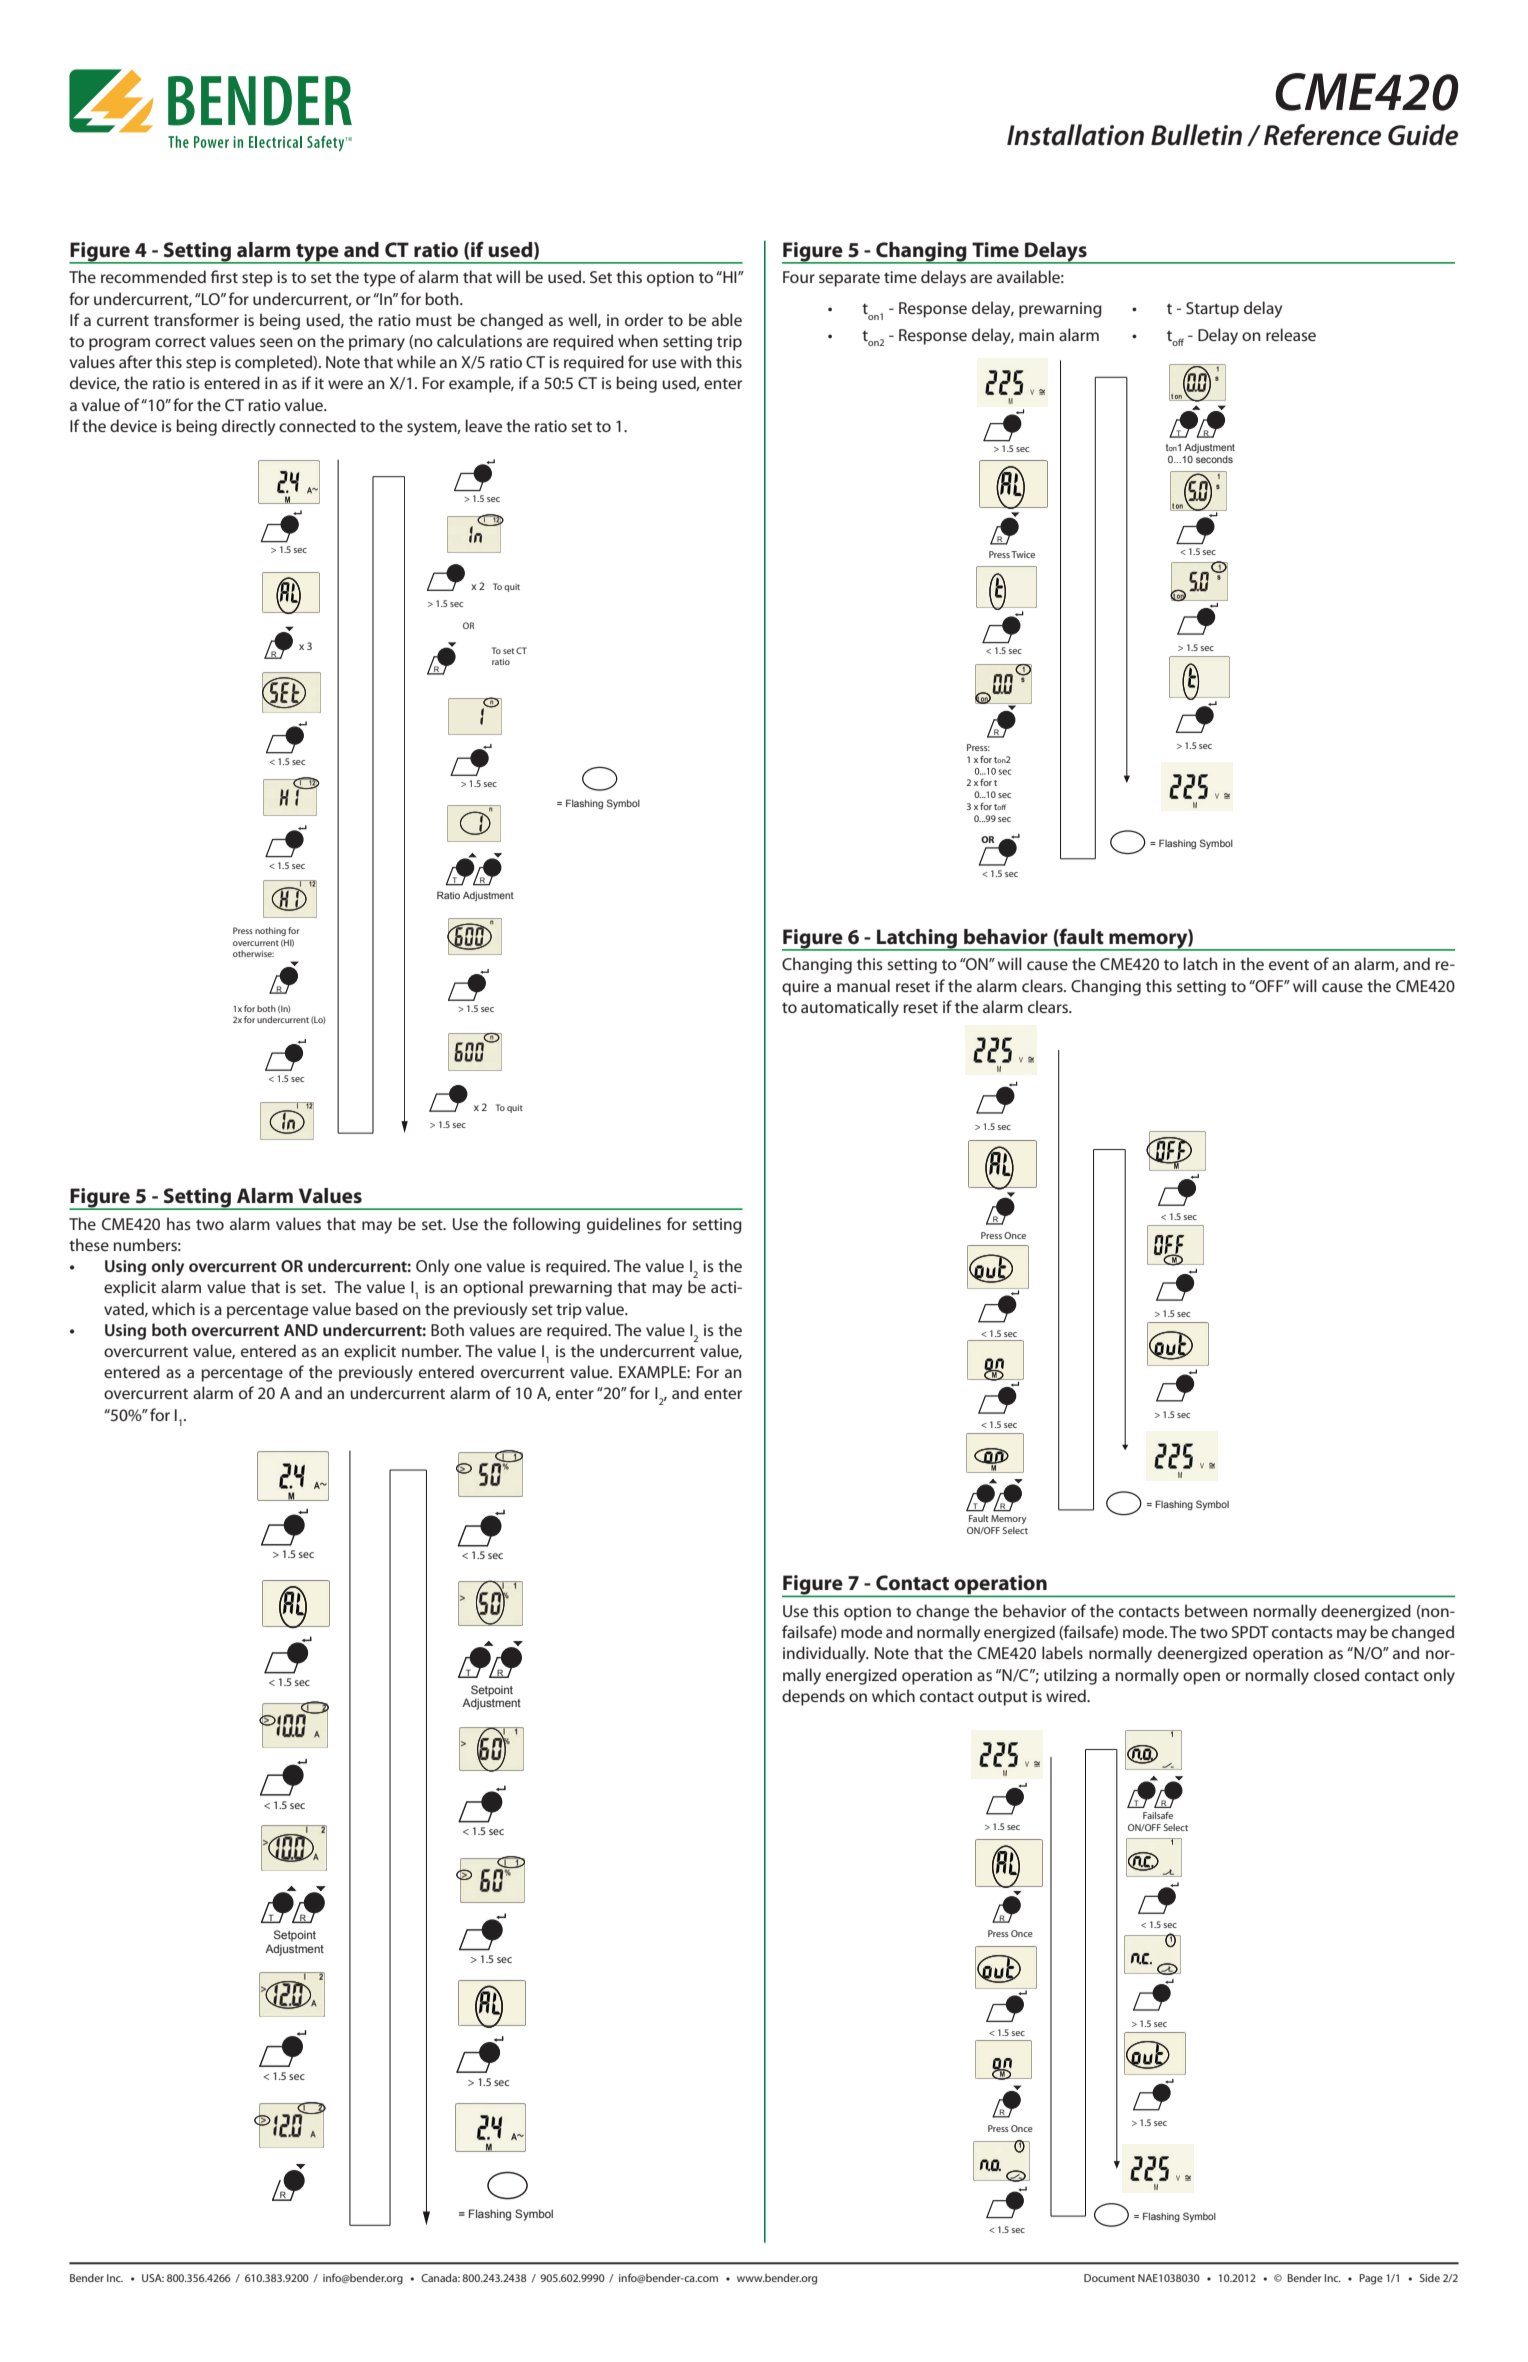 The width and height of the image is (1528, 2362). Describe the element at coordinates (825, 1654) in the image. I see `individually` at that location.
